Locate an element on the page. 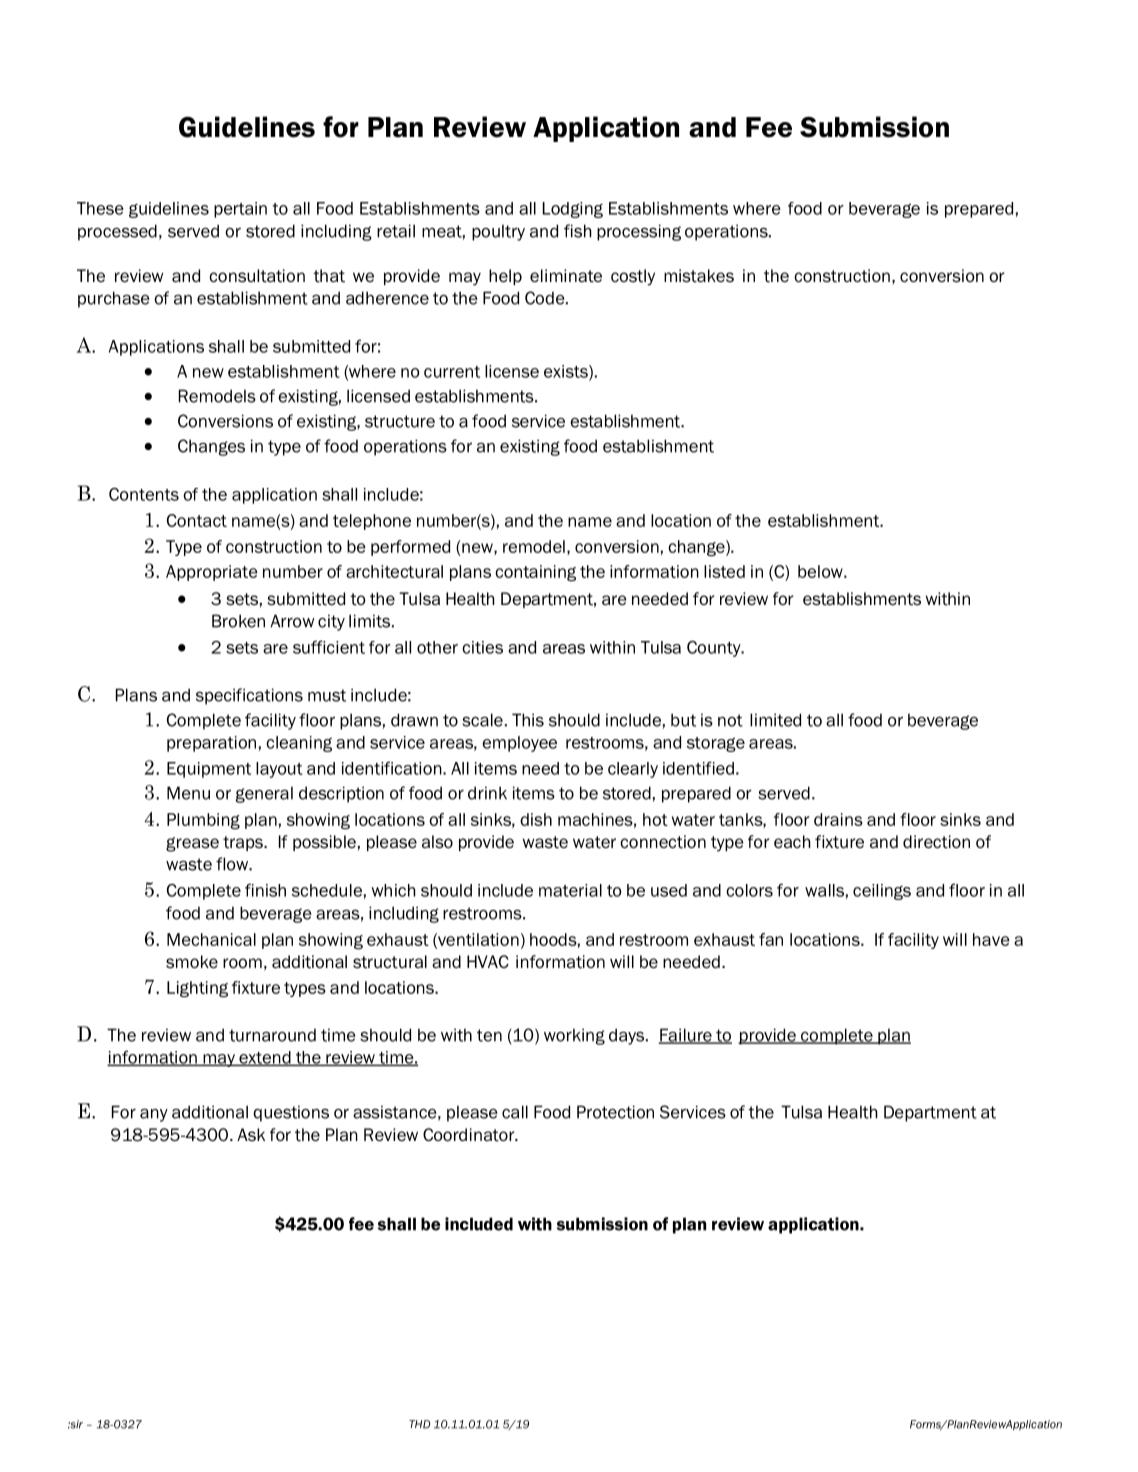 This page has width=1138, height=1472. THD is located at coordinates (419, 1424).
